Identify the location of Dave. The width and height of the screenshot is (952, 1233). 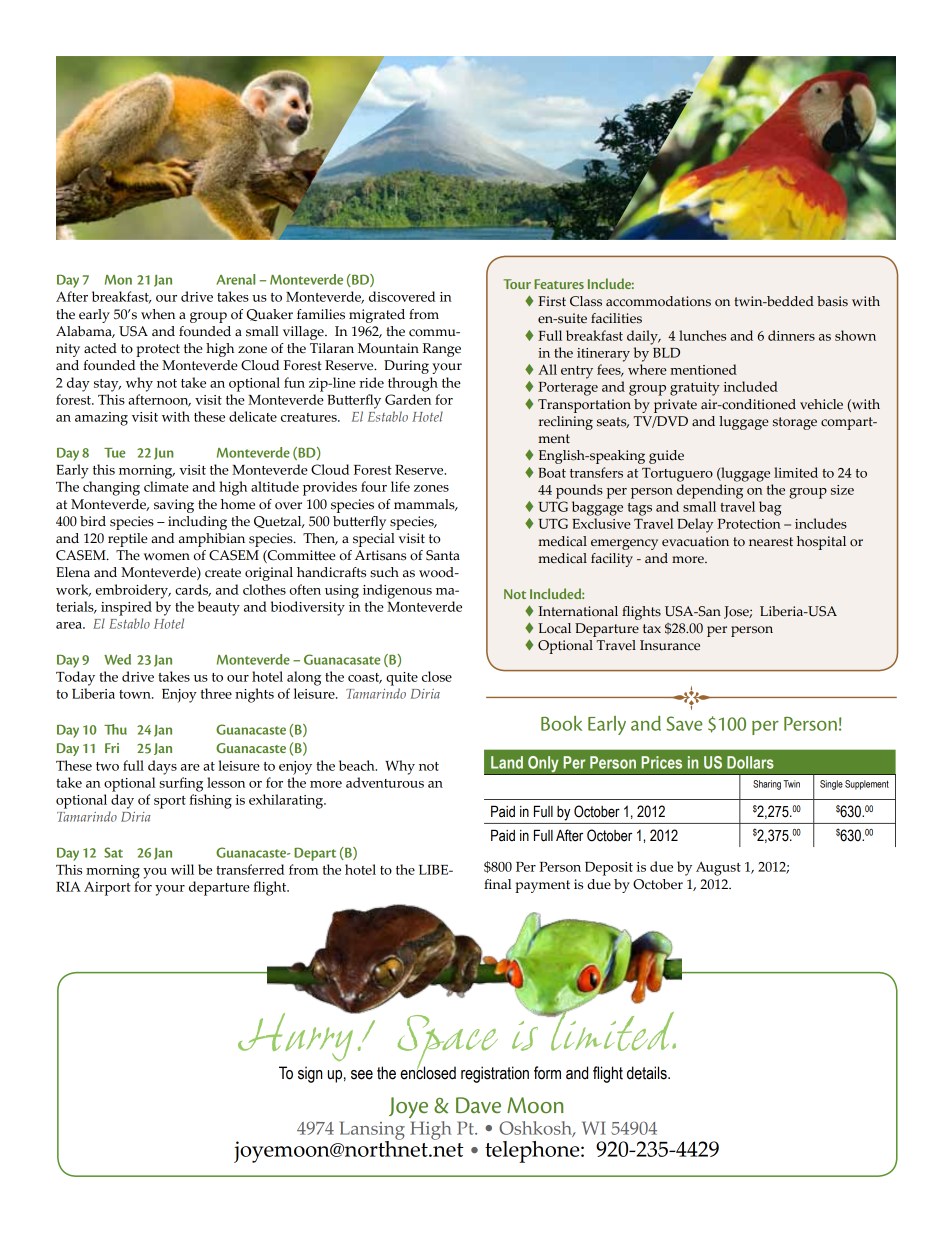
(478, 1105).
